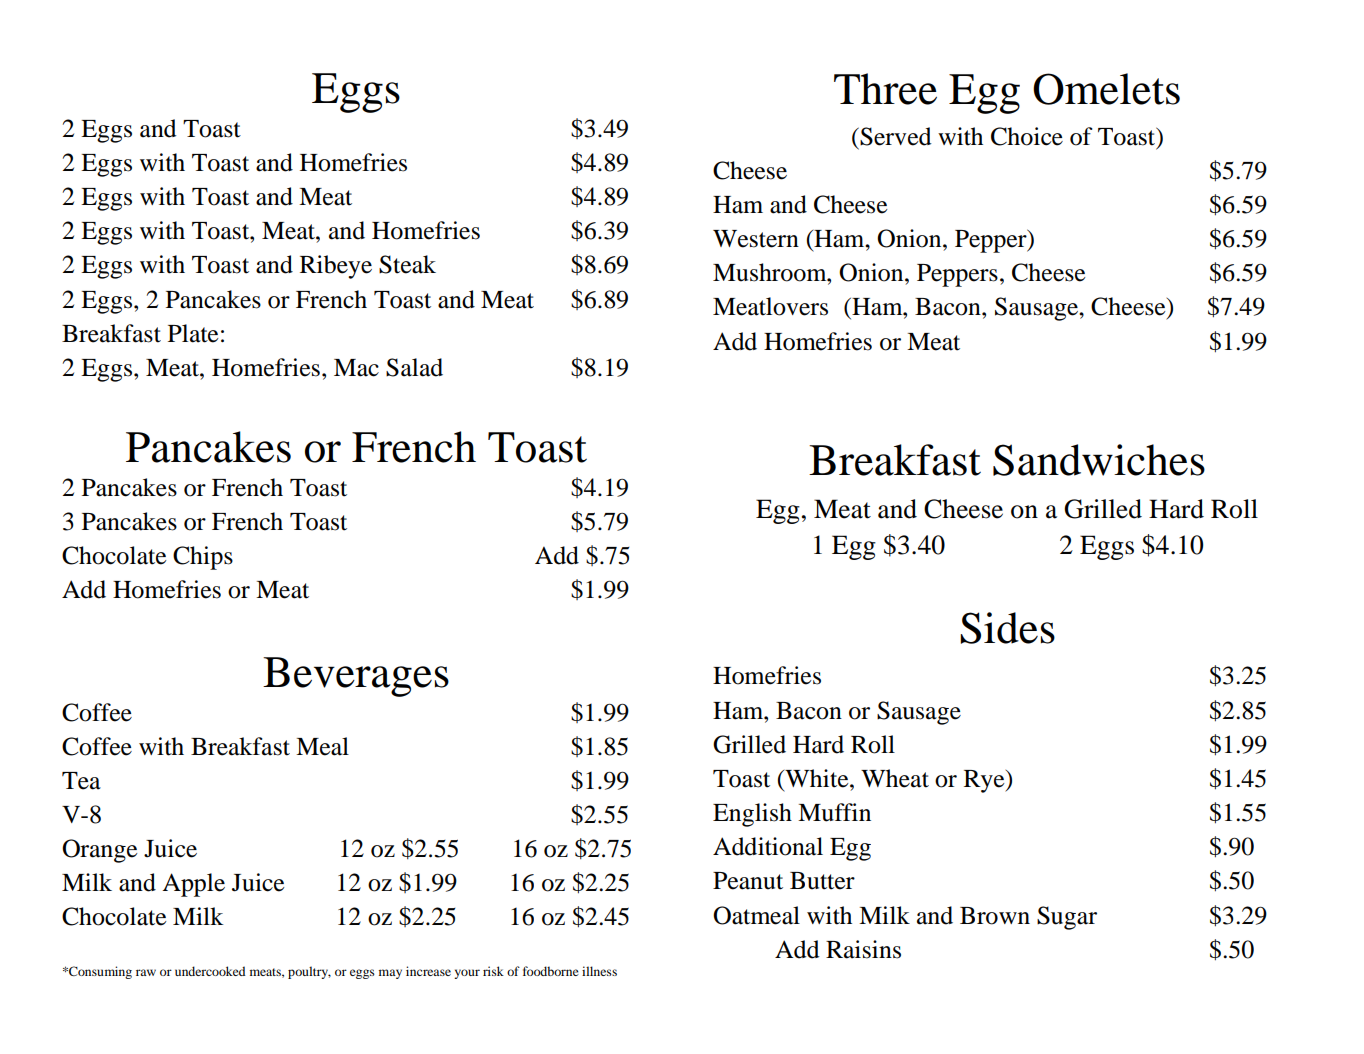 The height and width of the image is (1054, 1364). Describe the element at coordinates (210, 971) in the image. I see `undercooked` at that location.
